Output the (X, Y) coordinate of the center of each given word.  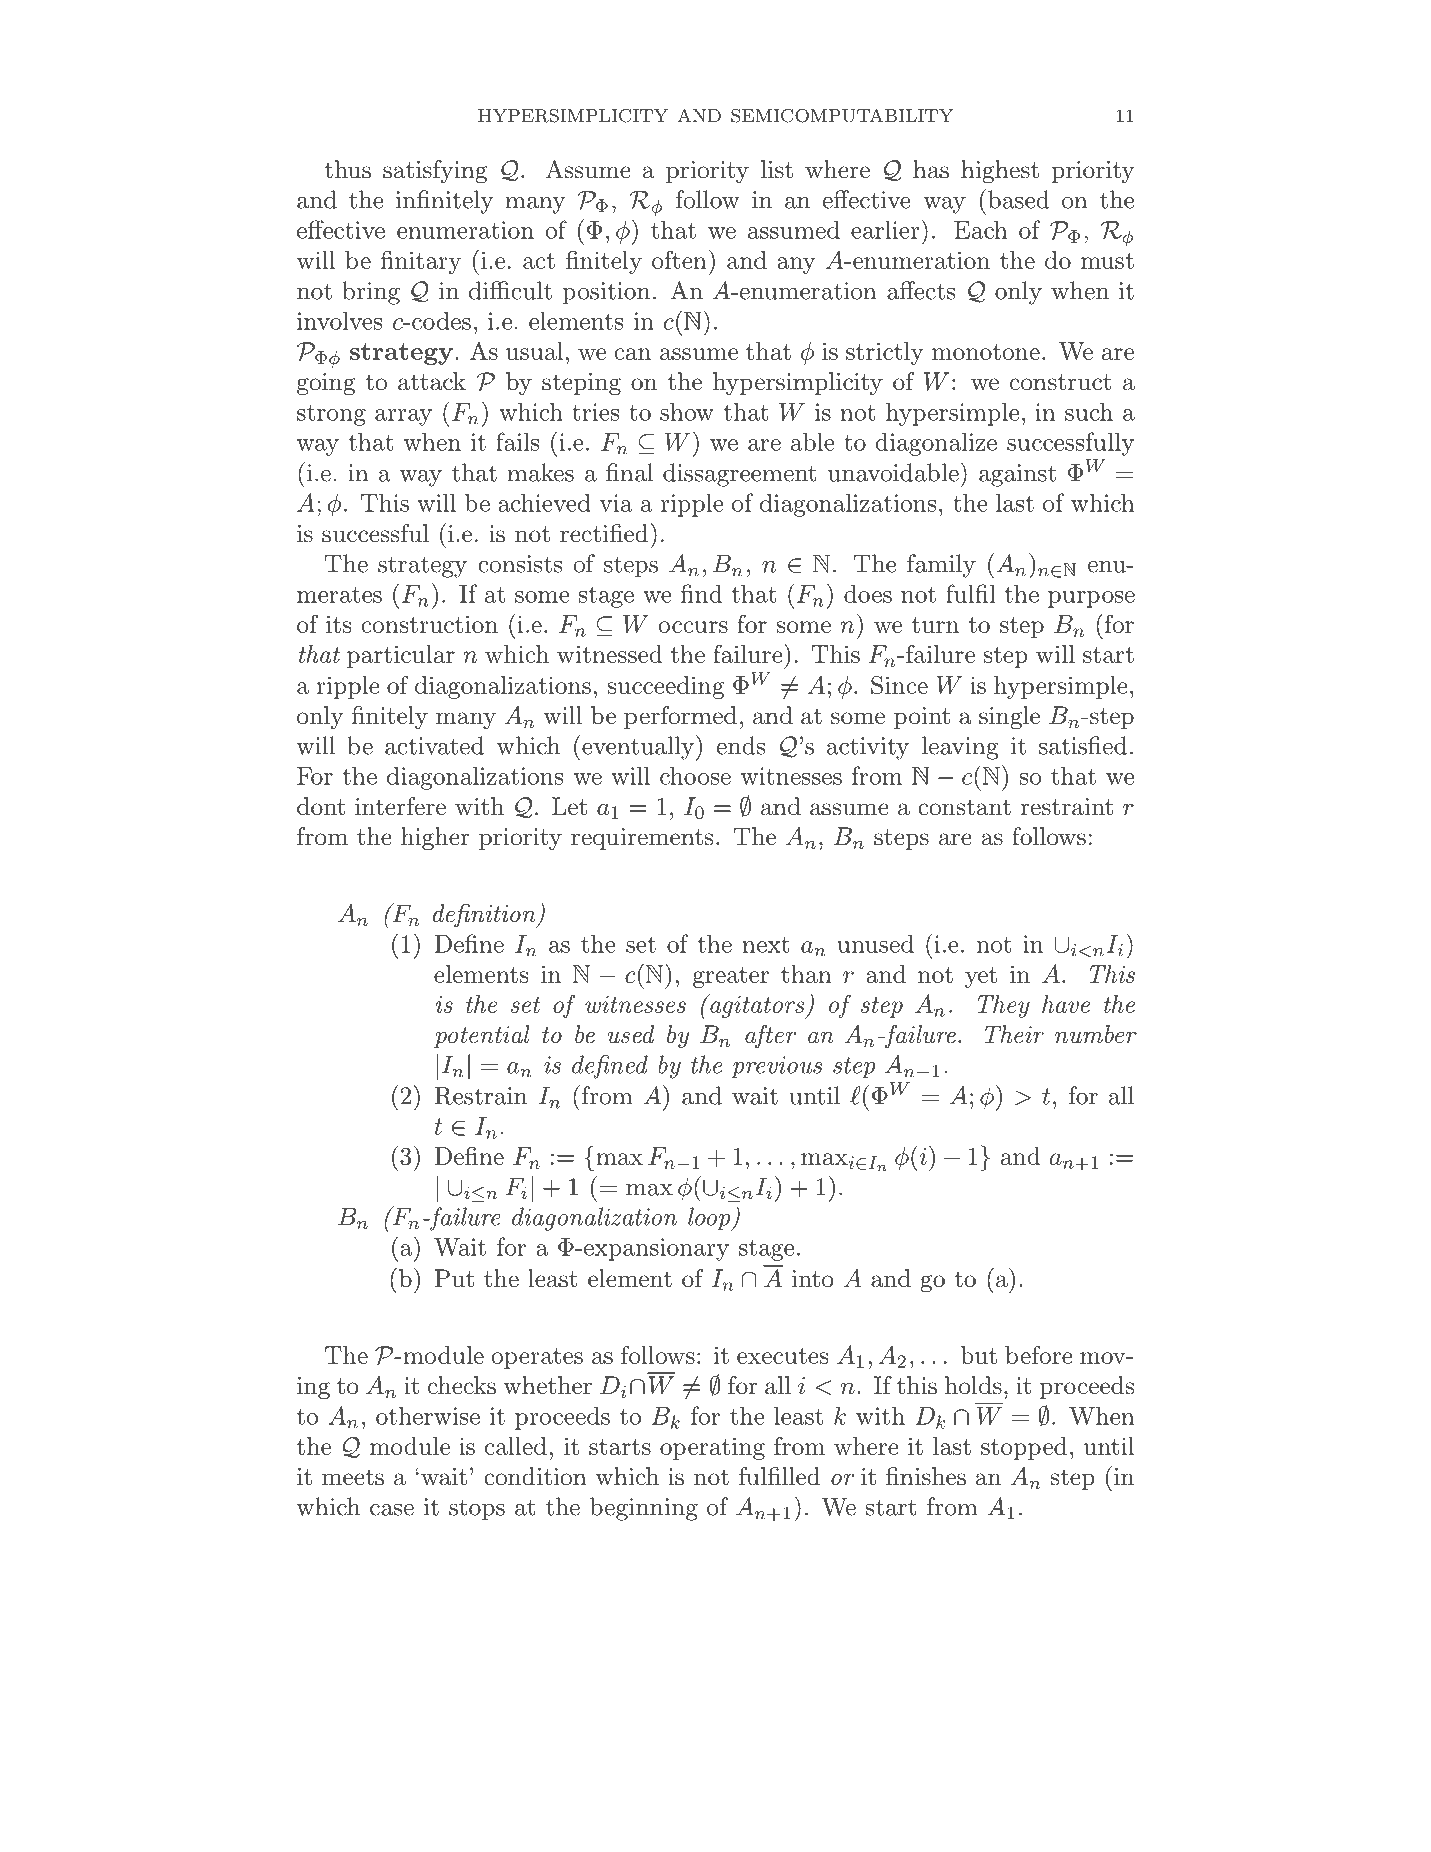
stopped (1024, 1448)
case (392, 1510)
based (1018, 199)
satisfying (435, 172)
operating (712, 1448)
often (679, 260)
